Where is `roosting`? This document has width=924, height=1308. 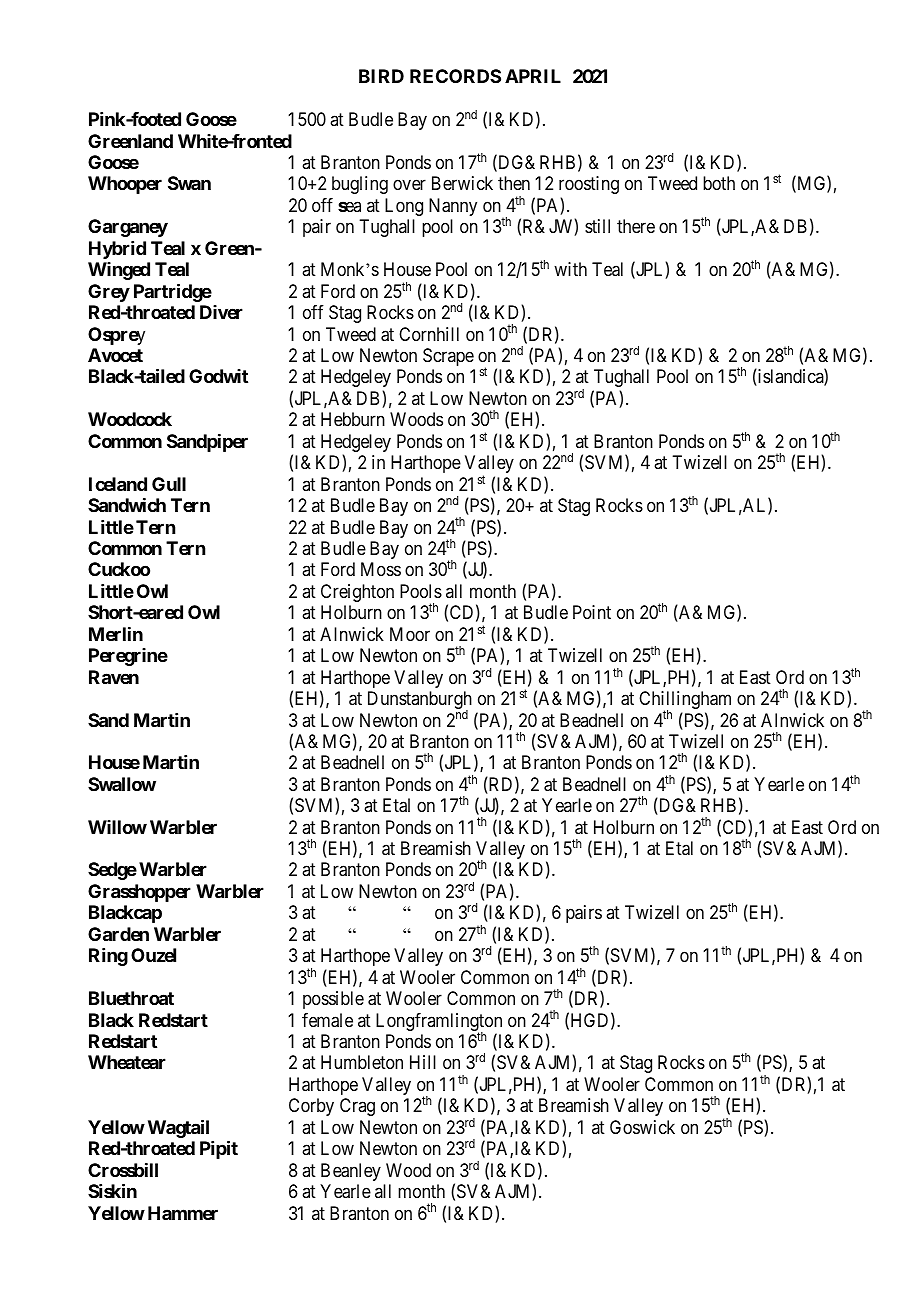 roosting is located at coordinates (589, 185).
